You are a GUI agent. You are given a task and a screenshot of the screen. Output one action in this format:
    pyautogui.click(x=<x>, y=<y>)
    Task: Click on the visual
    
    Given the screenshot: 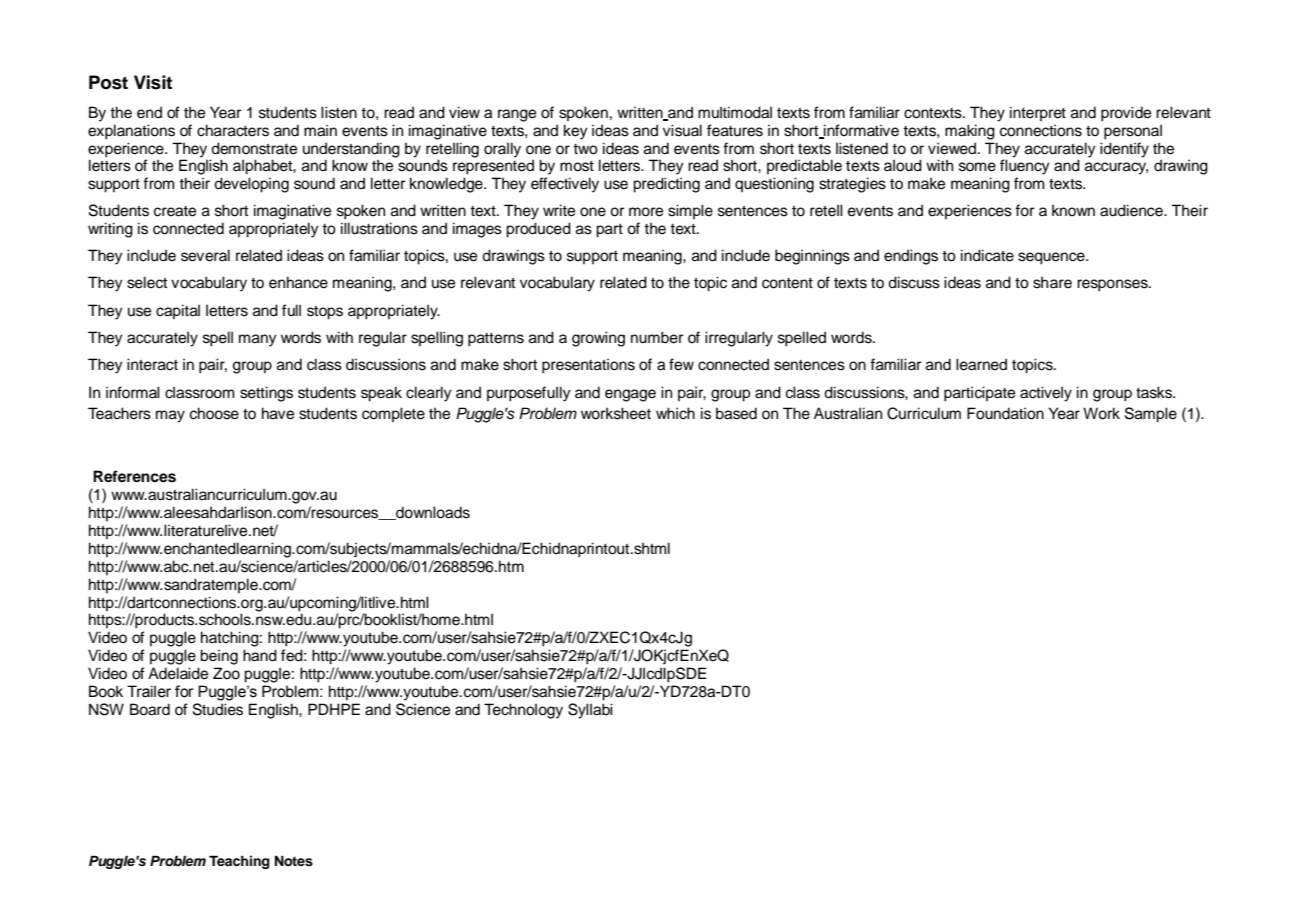 What is the action you would take?
    pyautogui.click(x=682, y=130)
